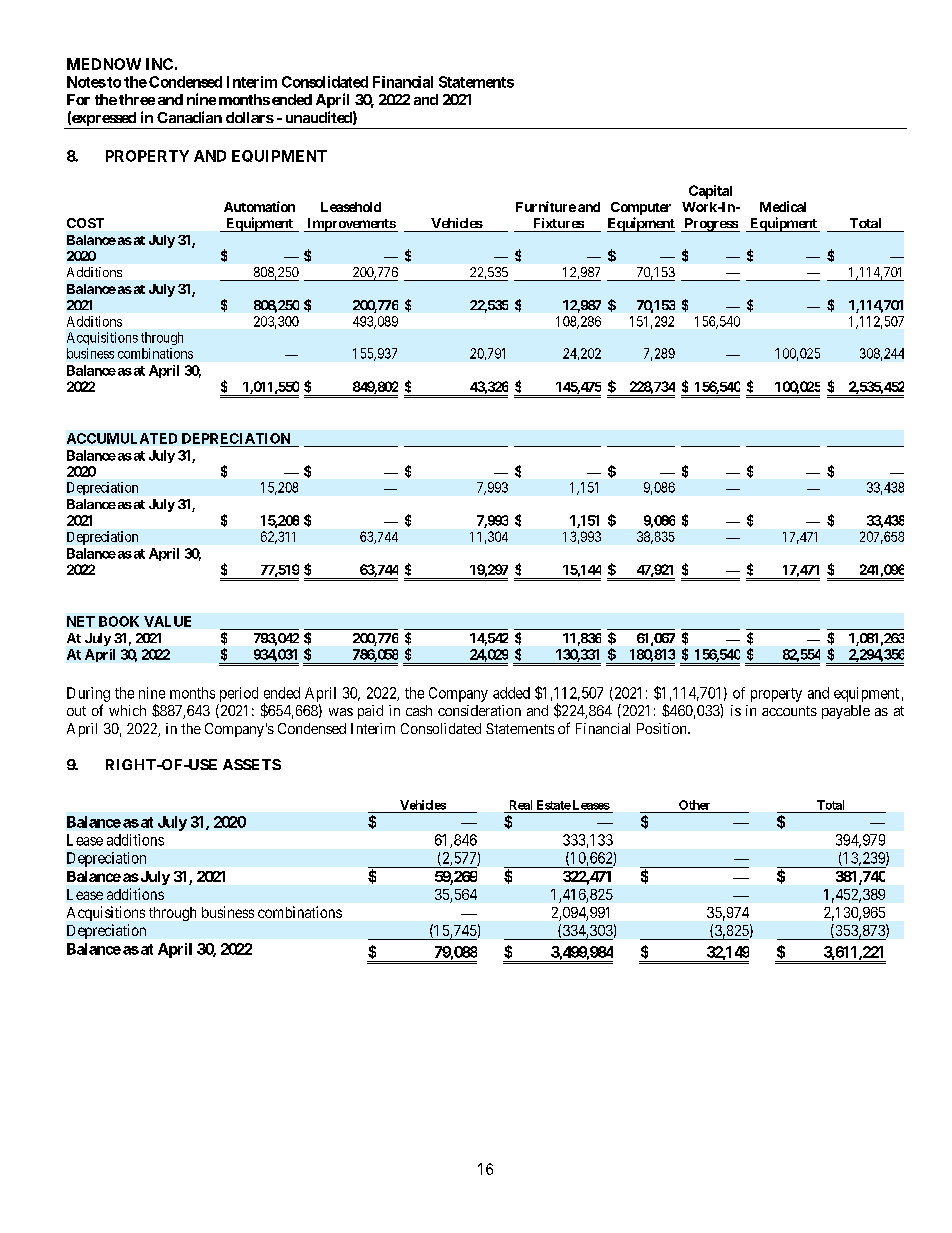 The width and height of the screenshot is (952, 1233). I want to click on ASSETS, so click(252, 764).
